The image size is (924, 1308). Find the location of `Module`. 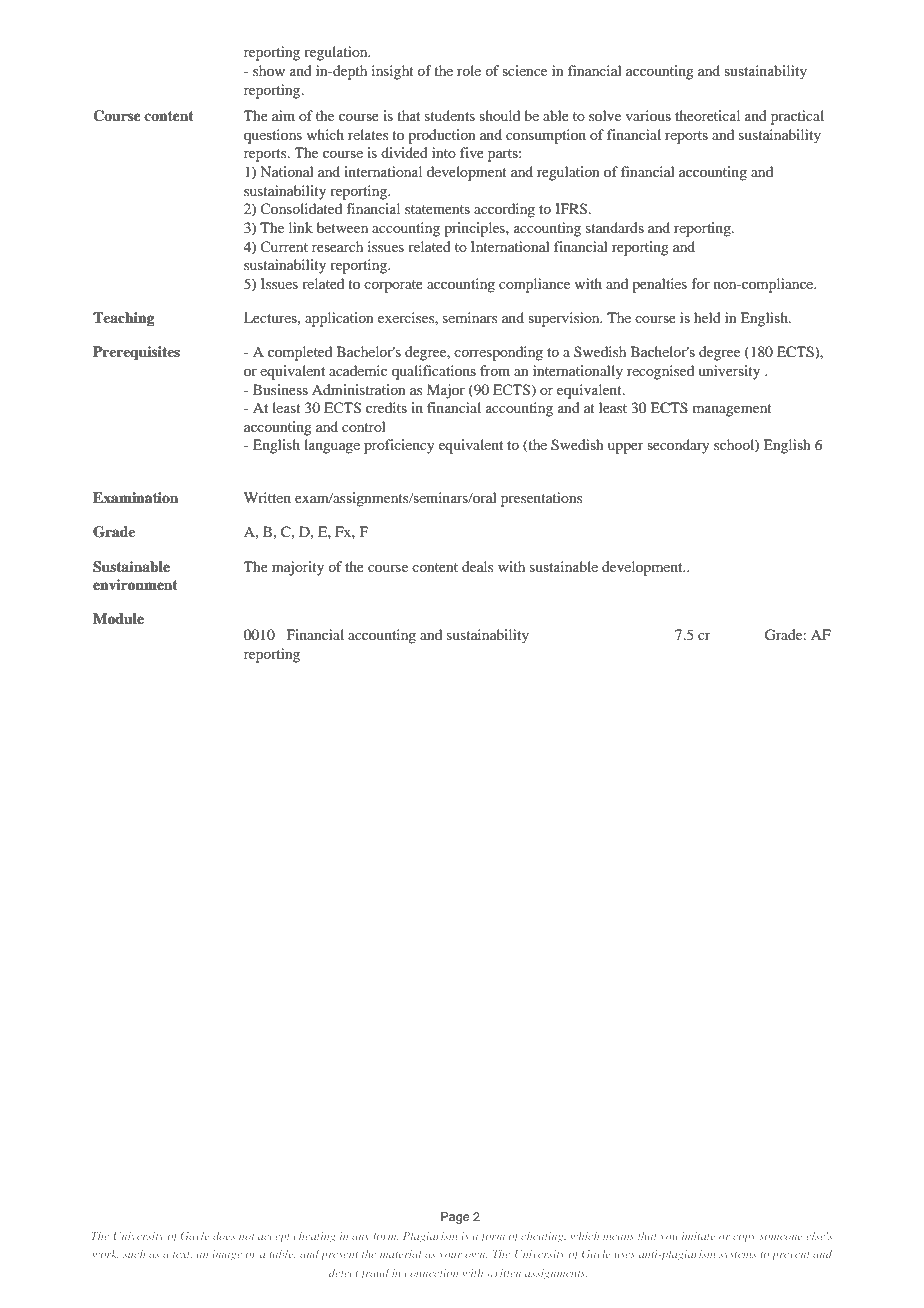

Module is located at coordinates (118, 619).
